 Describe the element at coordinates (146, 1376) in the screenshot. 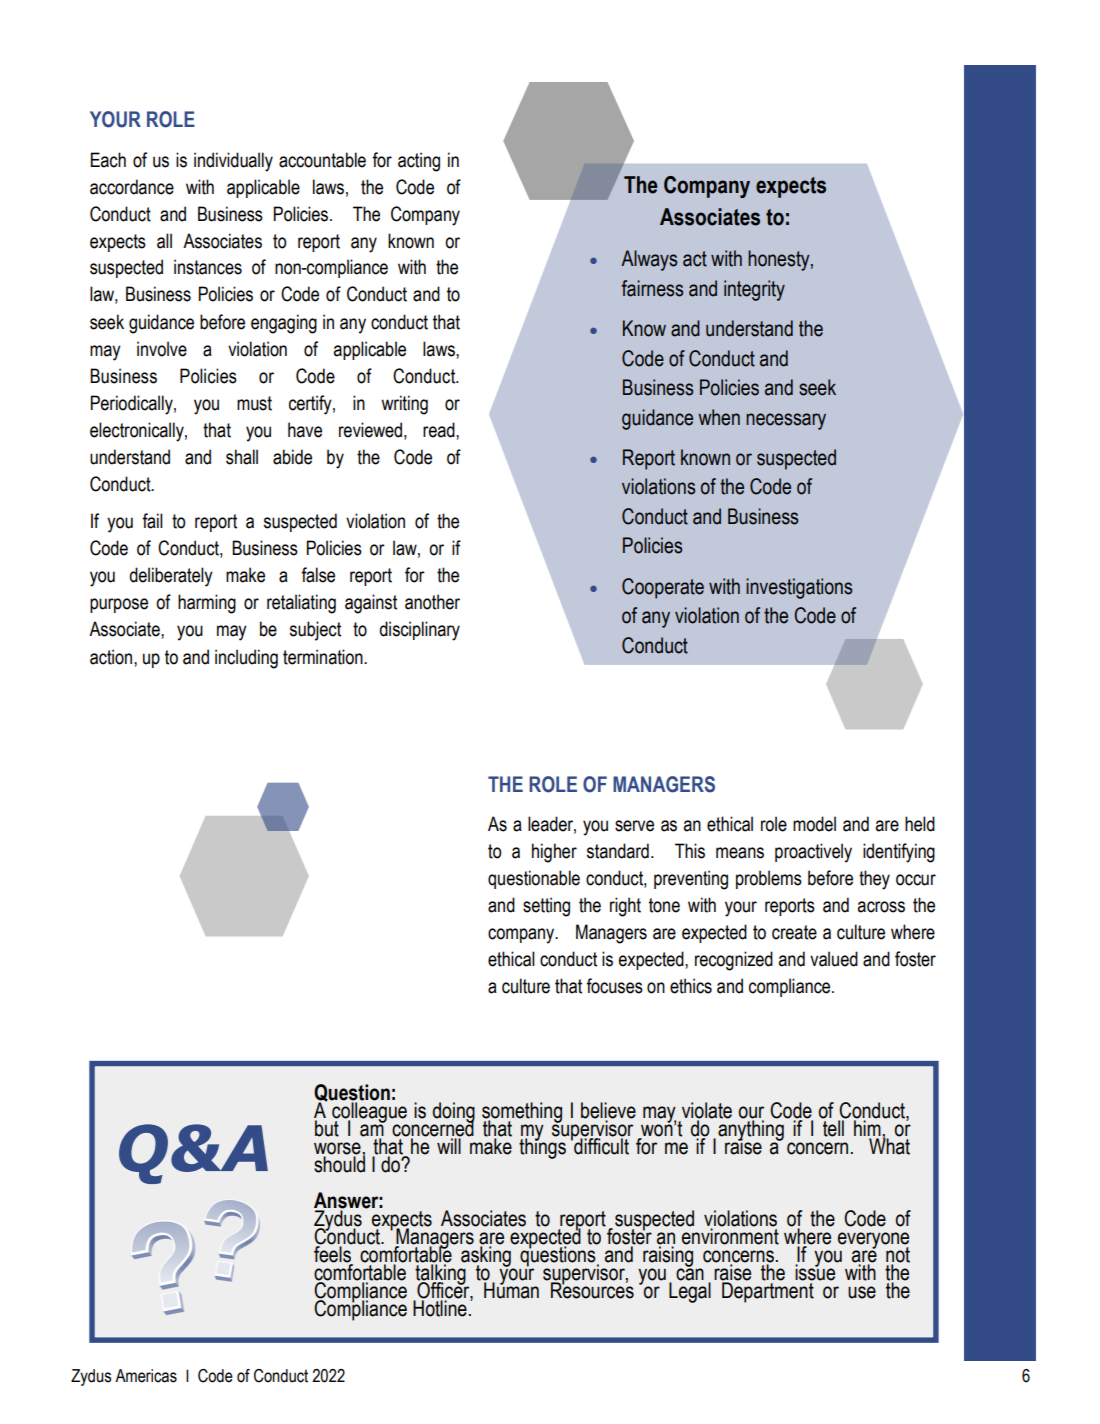

I see `Americas` at that location.
